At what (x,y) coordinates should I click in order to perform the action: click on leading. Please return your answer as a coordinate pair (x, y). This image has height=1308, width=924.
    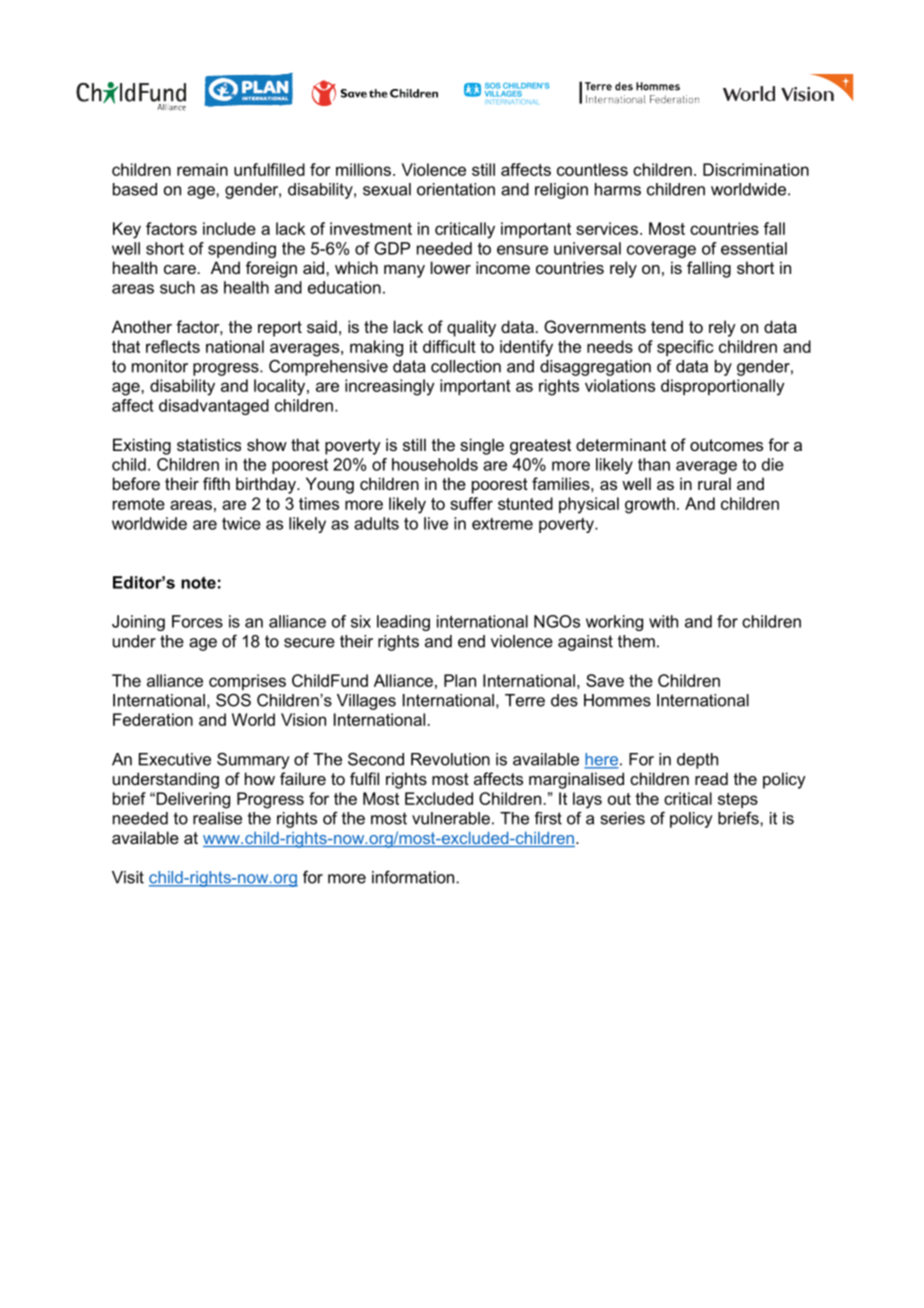
    Looking at the image, I should click on (403, 623).
